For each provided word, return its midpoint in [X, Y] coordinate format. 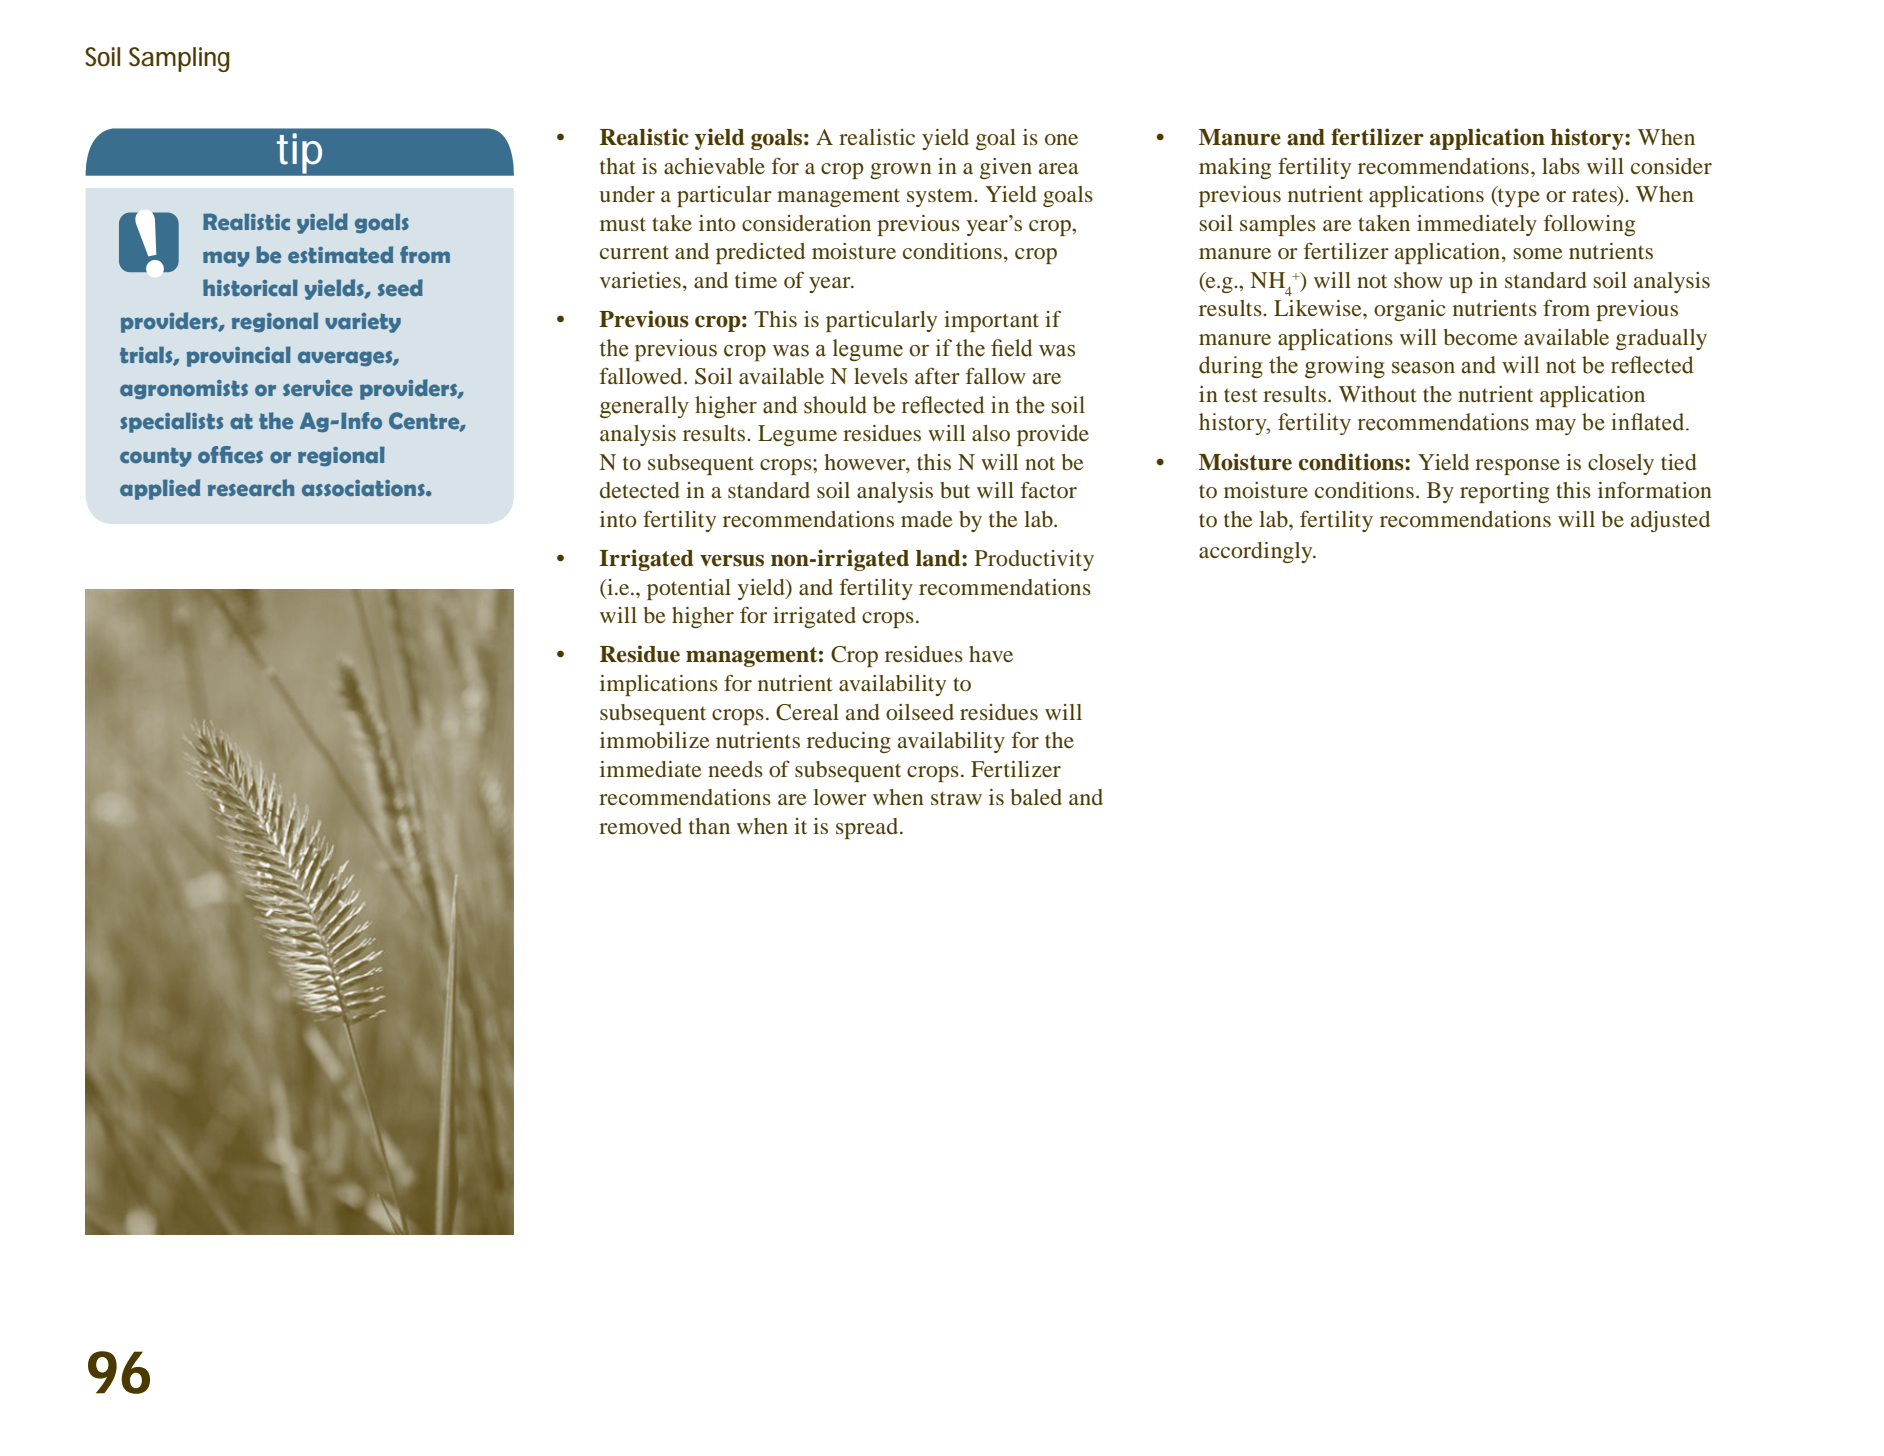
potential [689, 589]
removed [640, 826]
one [1061, 139]
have [991, 654]
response [1517, 467]
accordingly [1257, 552]
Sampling [179, 59]
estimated [340, 254]
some [1538, 253]
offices [230, 454]
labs [1561, 166]
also [991, 433]
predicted [760, 253]
